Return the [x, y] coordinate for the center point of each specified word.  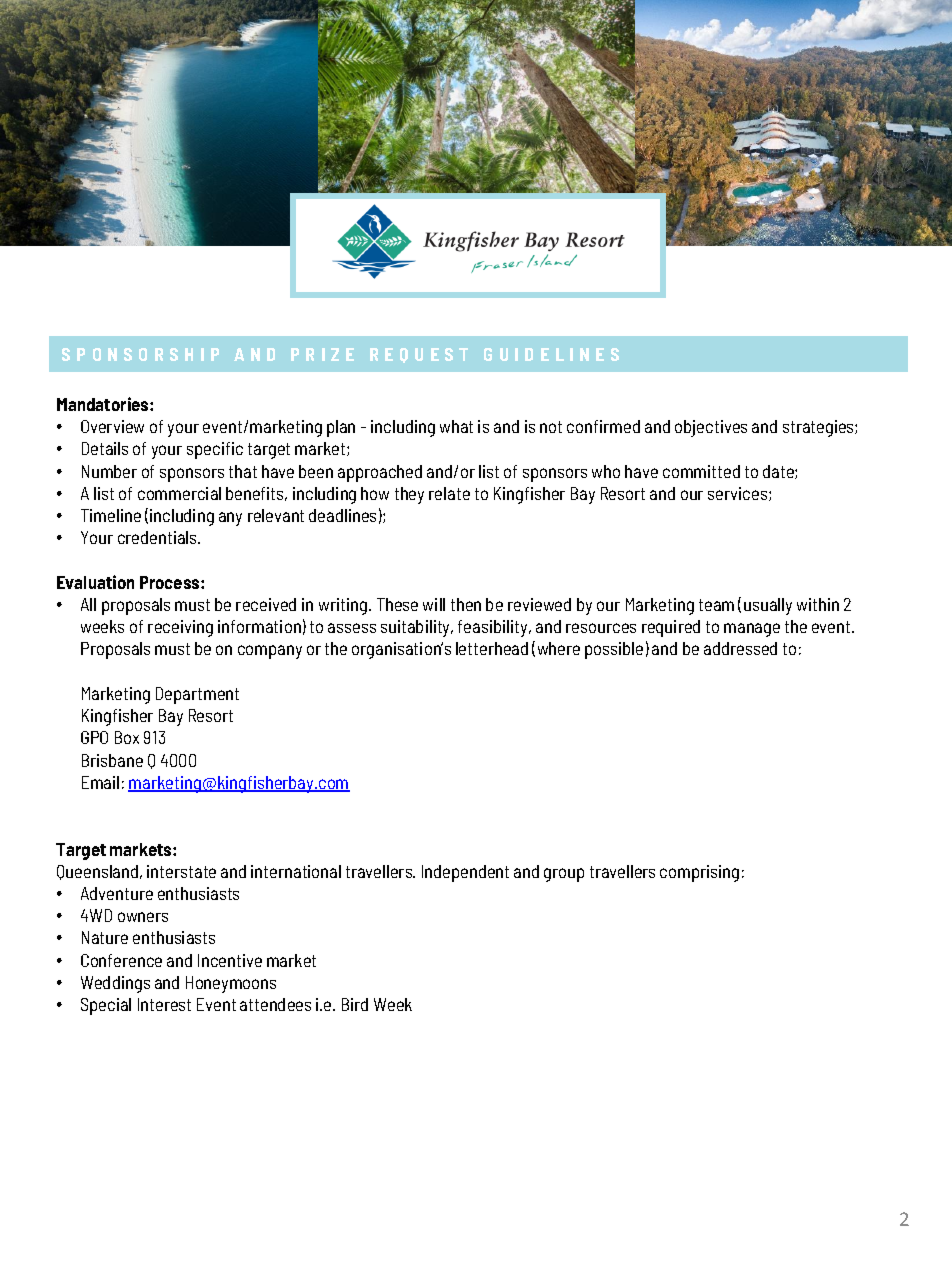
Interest [164, 1004]
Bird [355, 1004]
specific [215, 450]
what [456, 426]
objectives [711, 428]
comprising [699, 873]
